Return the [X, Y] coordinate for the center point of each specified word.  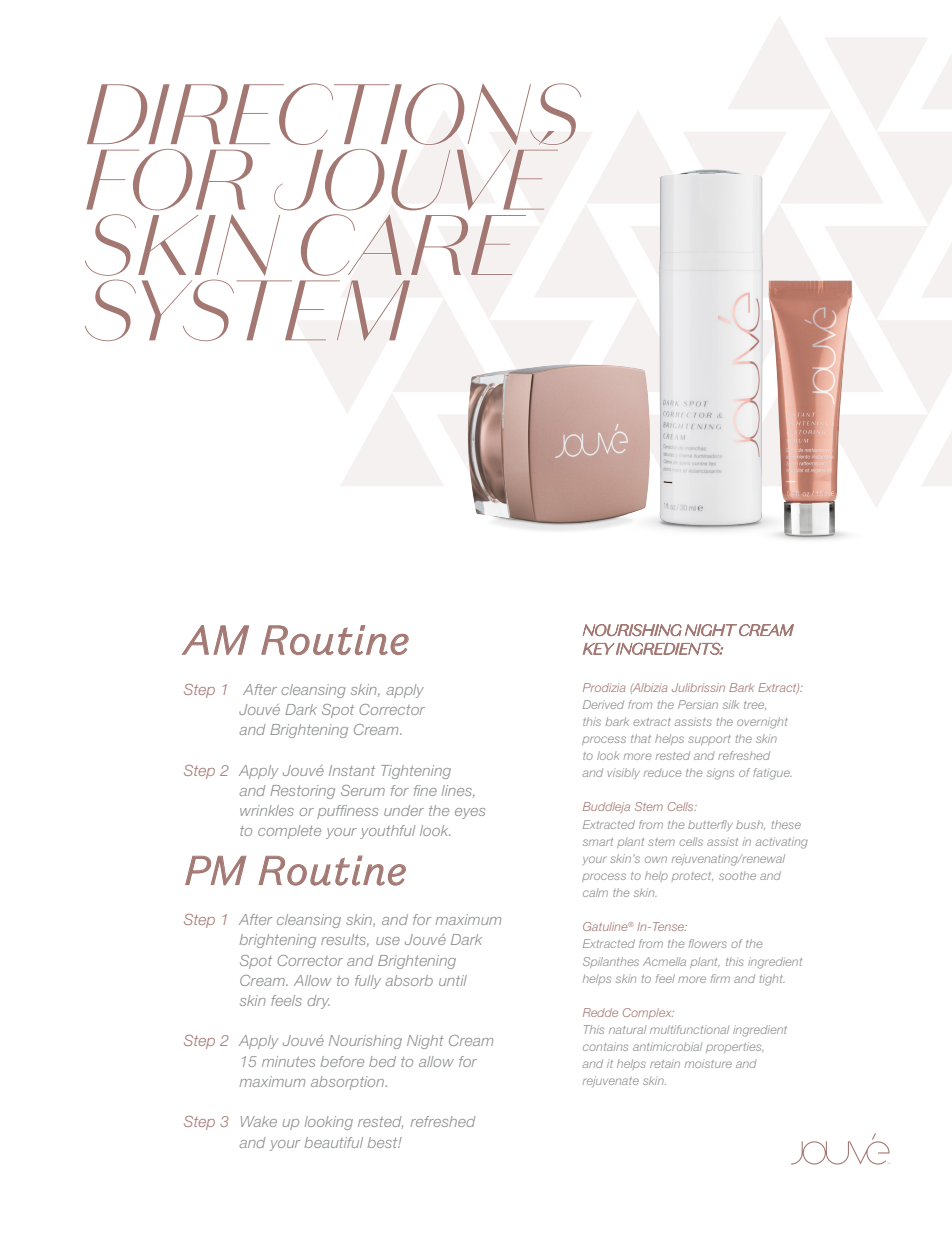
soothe [737, 875]
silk [731, 704]
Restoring [302, 792]
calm [595, 892]
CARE [413, 245]
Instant [352, 770]
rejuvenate [611, 1081]
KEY [599, 649]
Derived [603, 704]
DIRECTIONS [334, 114]
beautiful [333, 1142]
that [641, 738]
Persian [698, 704]
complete [289, 832]
